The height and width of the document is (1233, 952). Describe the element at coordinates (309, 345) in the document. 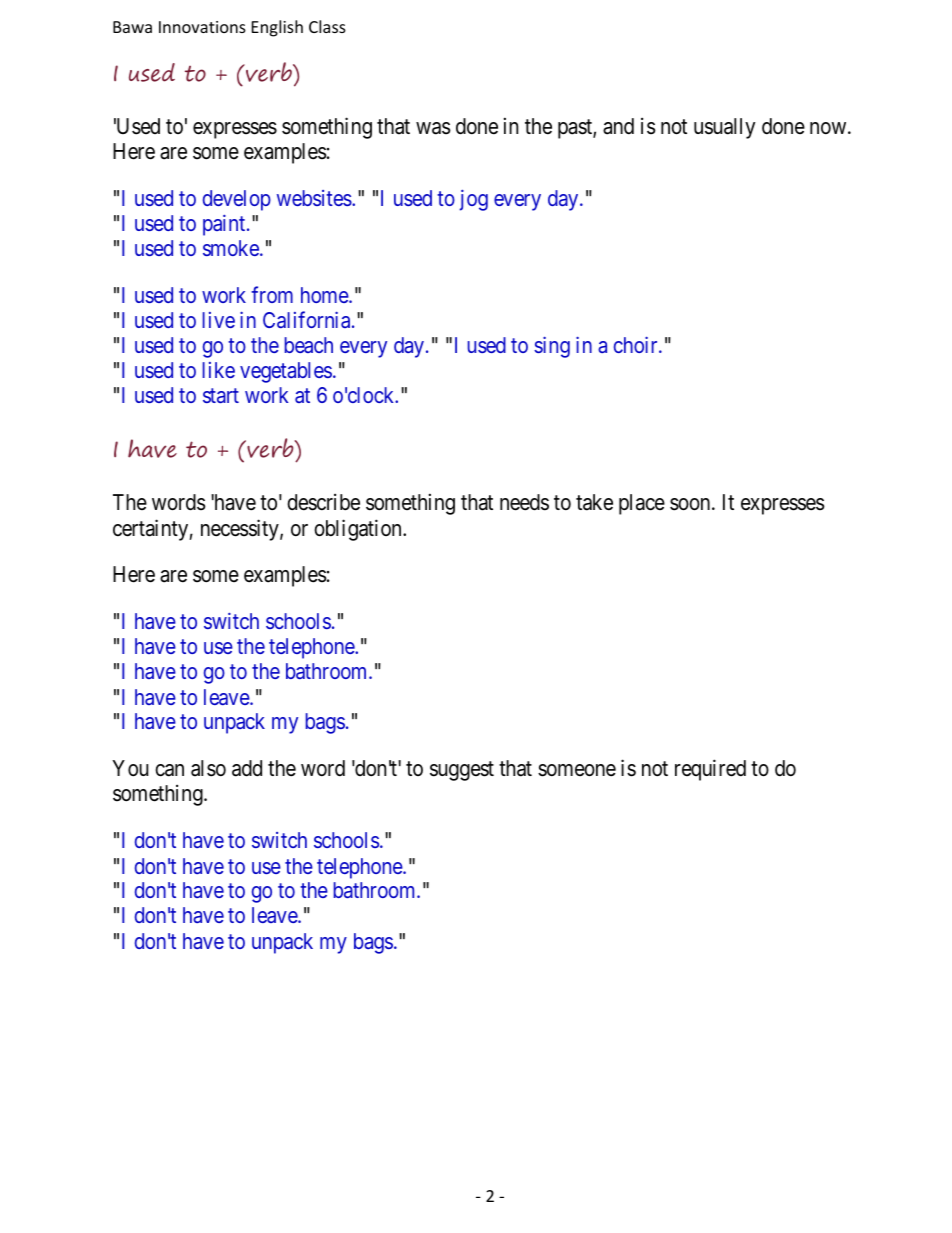

I see `beach` at that location.
